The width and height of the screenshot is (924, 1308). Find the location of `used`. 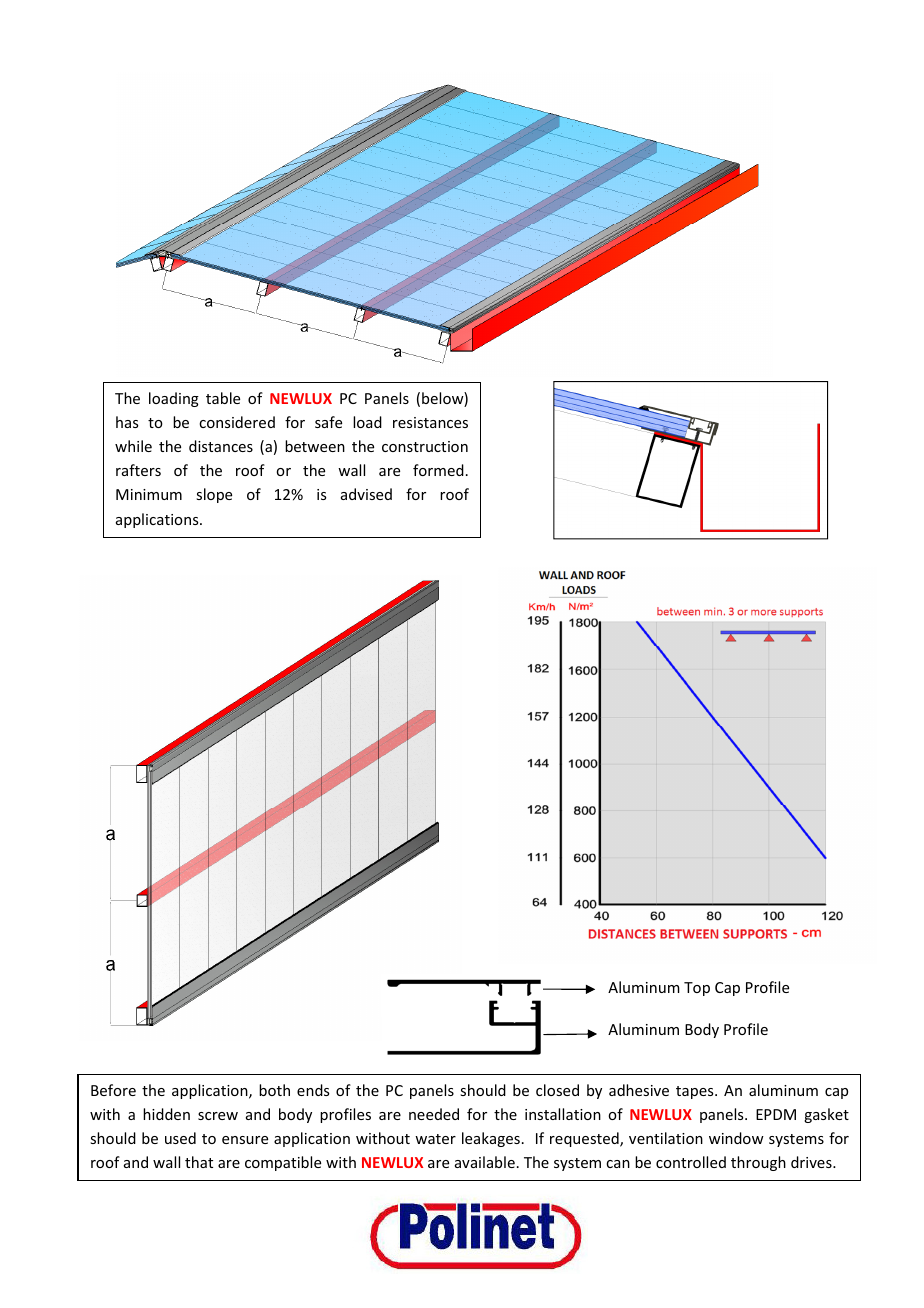

used is located at coordinates (180, 1138).
